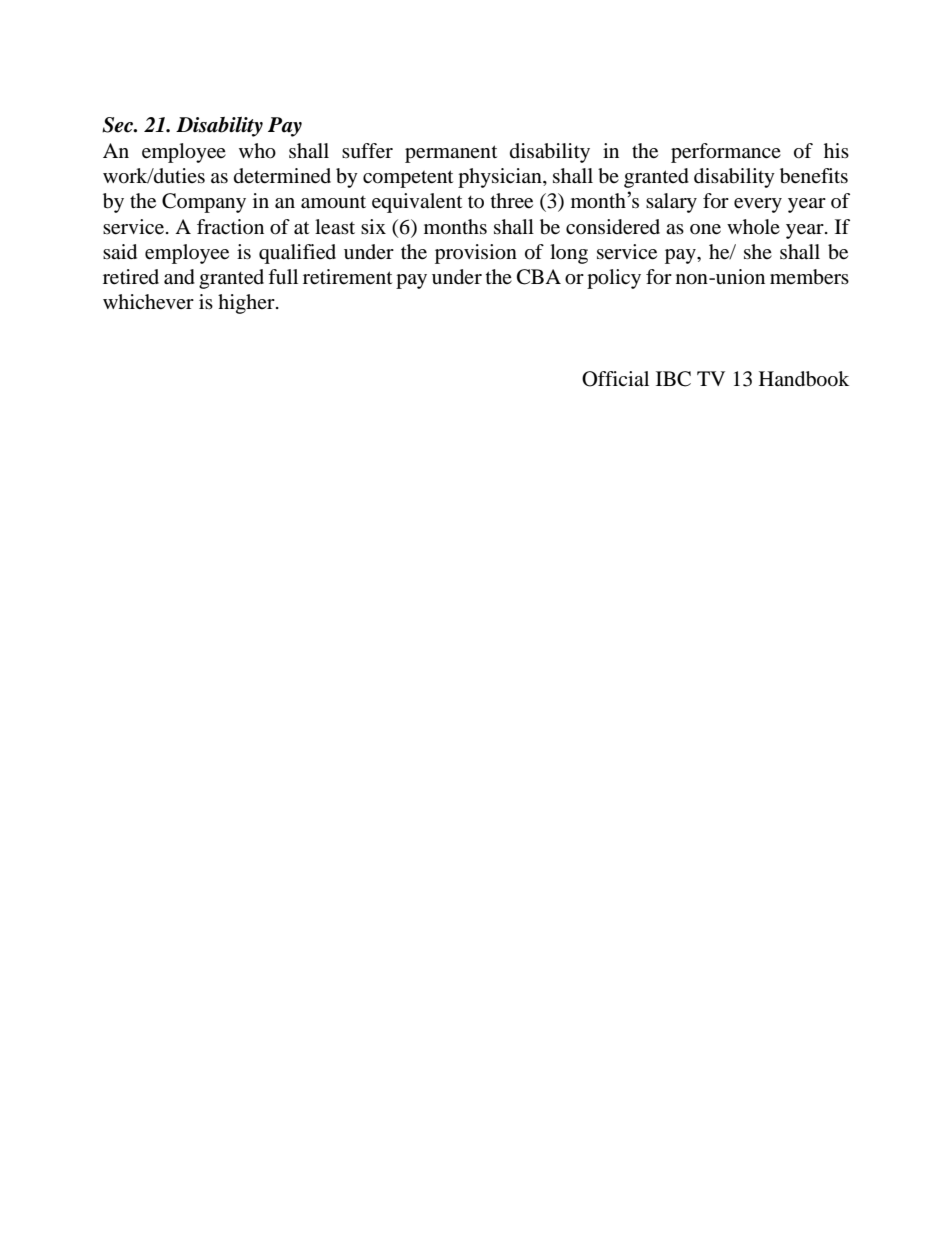 This screenshot has width=952, height=1233. Describe the element at coordinates (758, 251) in the screenshot. I see `she` at that location.
